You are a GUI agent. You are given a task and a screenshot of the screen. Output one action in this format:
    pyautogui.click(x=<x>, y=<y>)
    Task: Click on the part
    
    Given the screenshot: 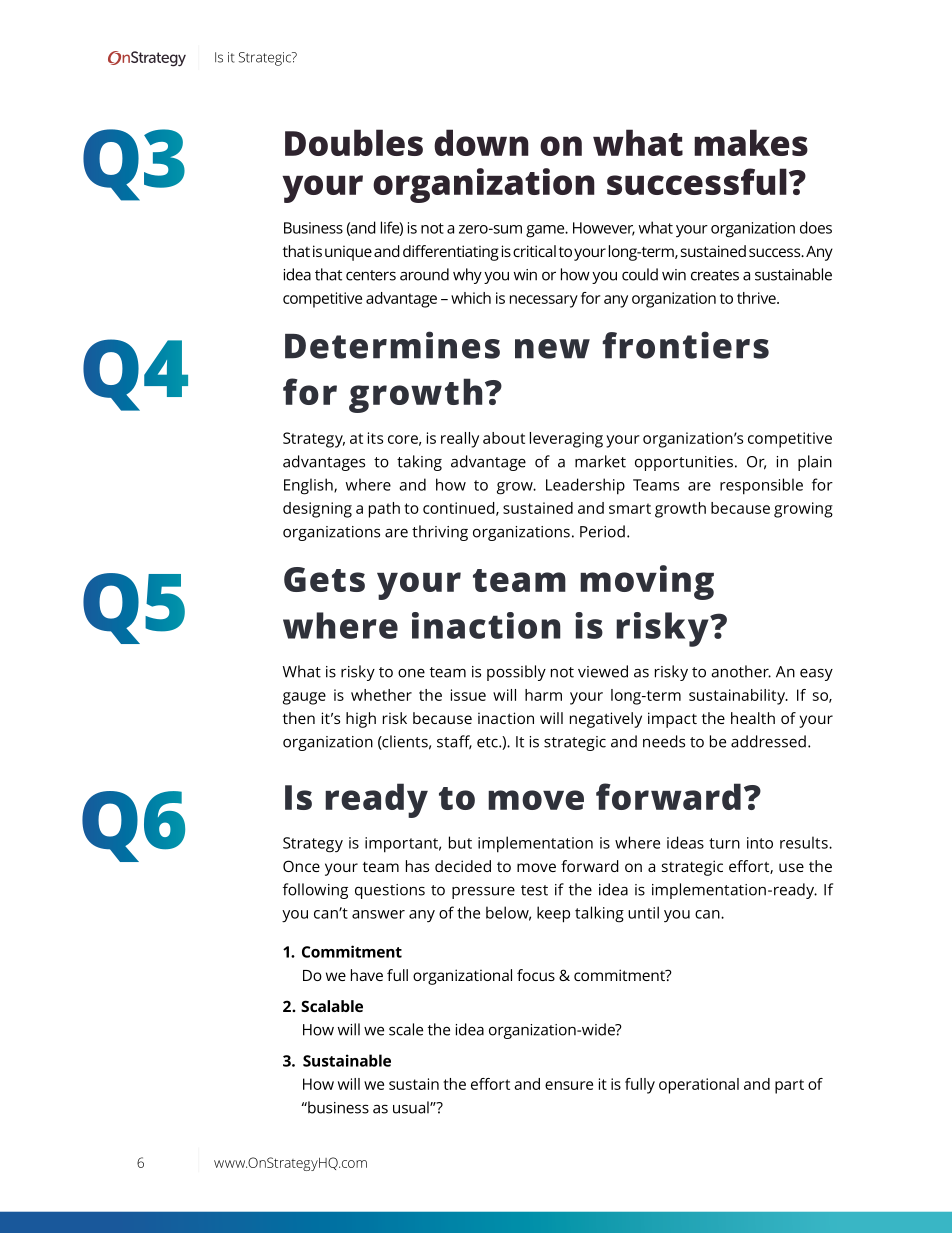 What is the action you would take?
    pyautogui.click(x=789, y=1086)
